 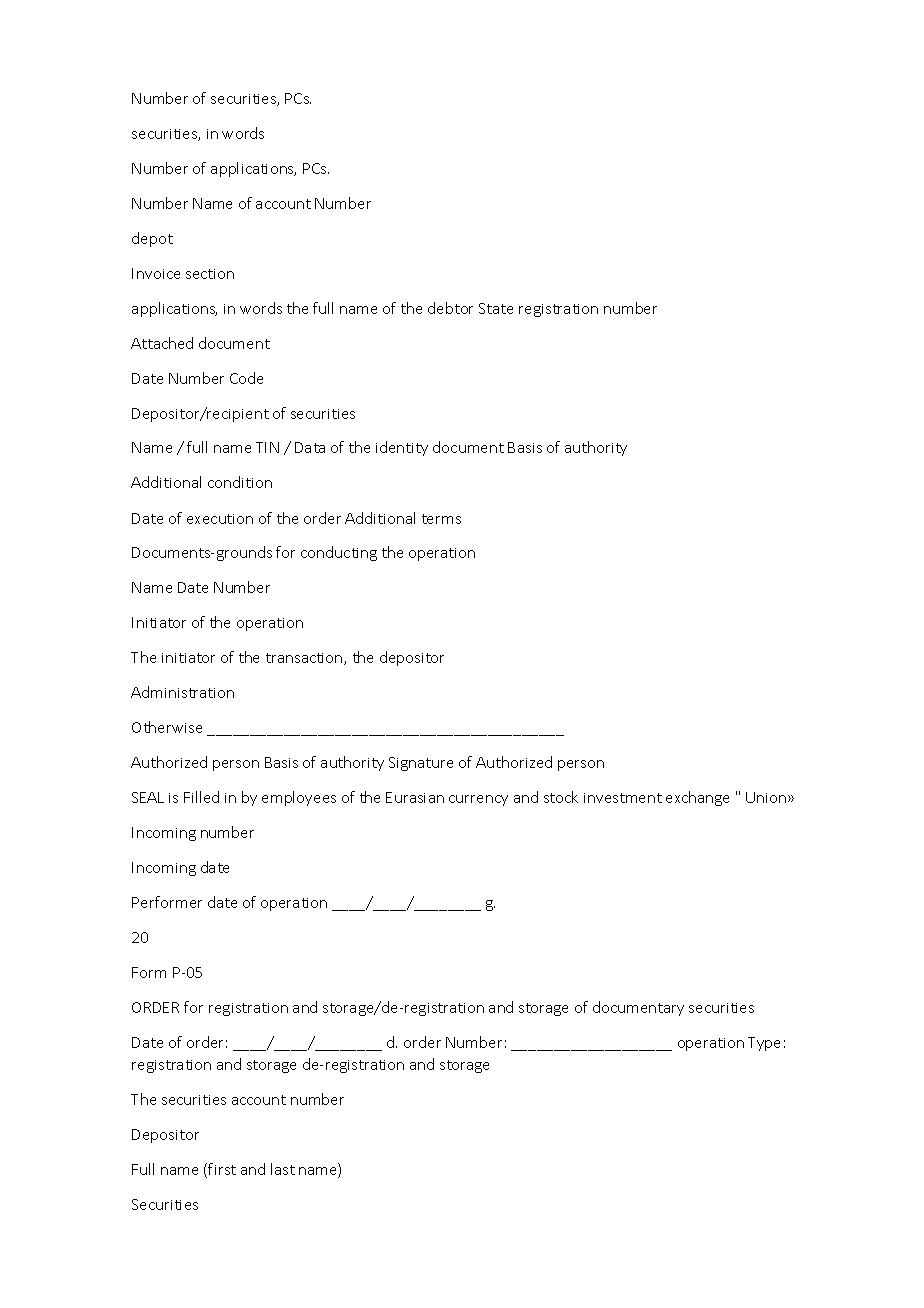 I want to click on exchange, so click(x=697, y=798).
